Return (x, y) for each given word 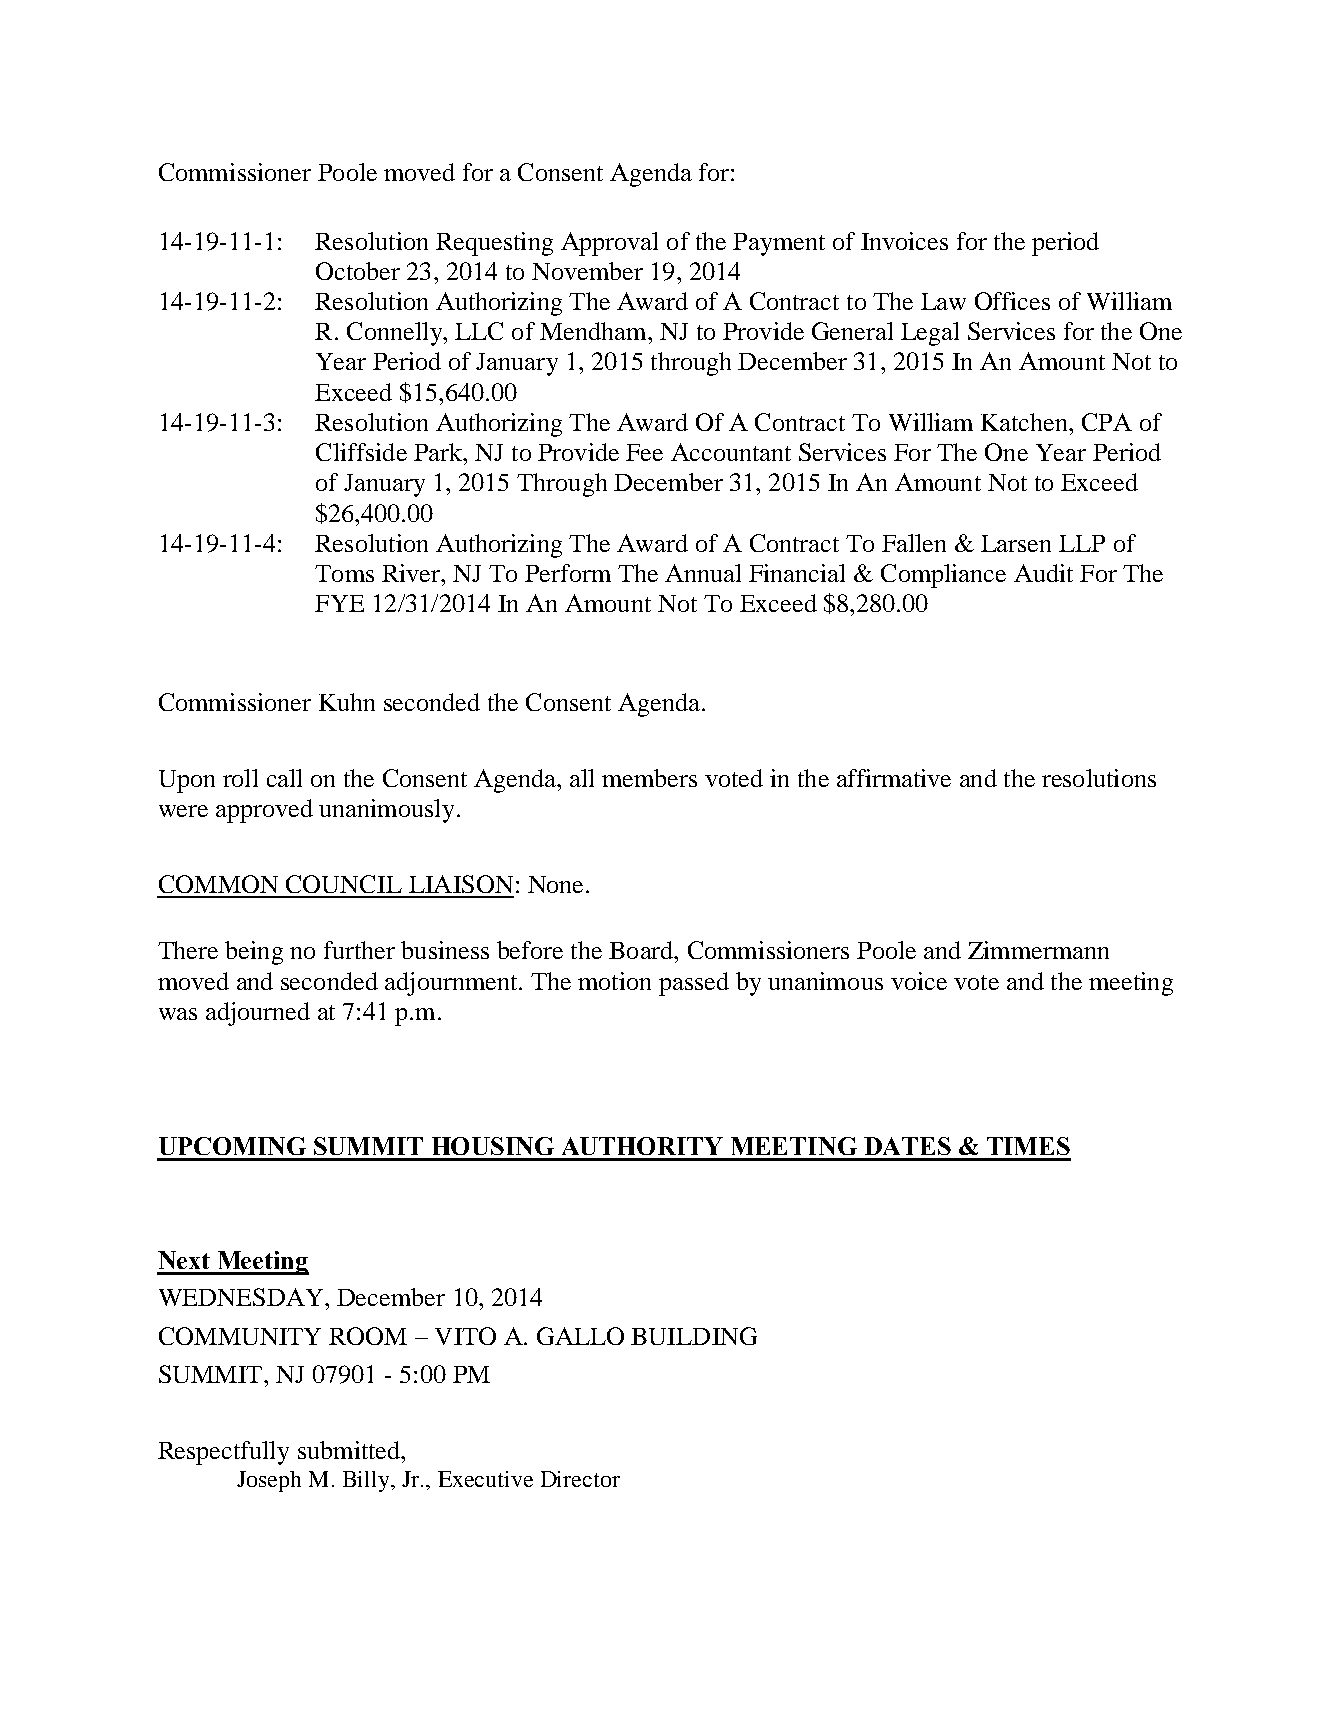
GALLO (580, 1336)
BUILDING (694, 1336)
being (254, 953)
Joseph (269, 1481)
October (358, 271)
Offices (1012, 301)
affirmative (894, 778)
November (587, 271)
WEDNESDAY (242, 1297)
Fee (644, 452)
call (284, 778)
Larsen (1016, 543)
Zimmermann (1038, 950)
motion (614, 981)
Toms (344, 573)
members (649, 778)
